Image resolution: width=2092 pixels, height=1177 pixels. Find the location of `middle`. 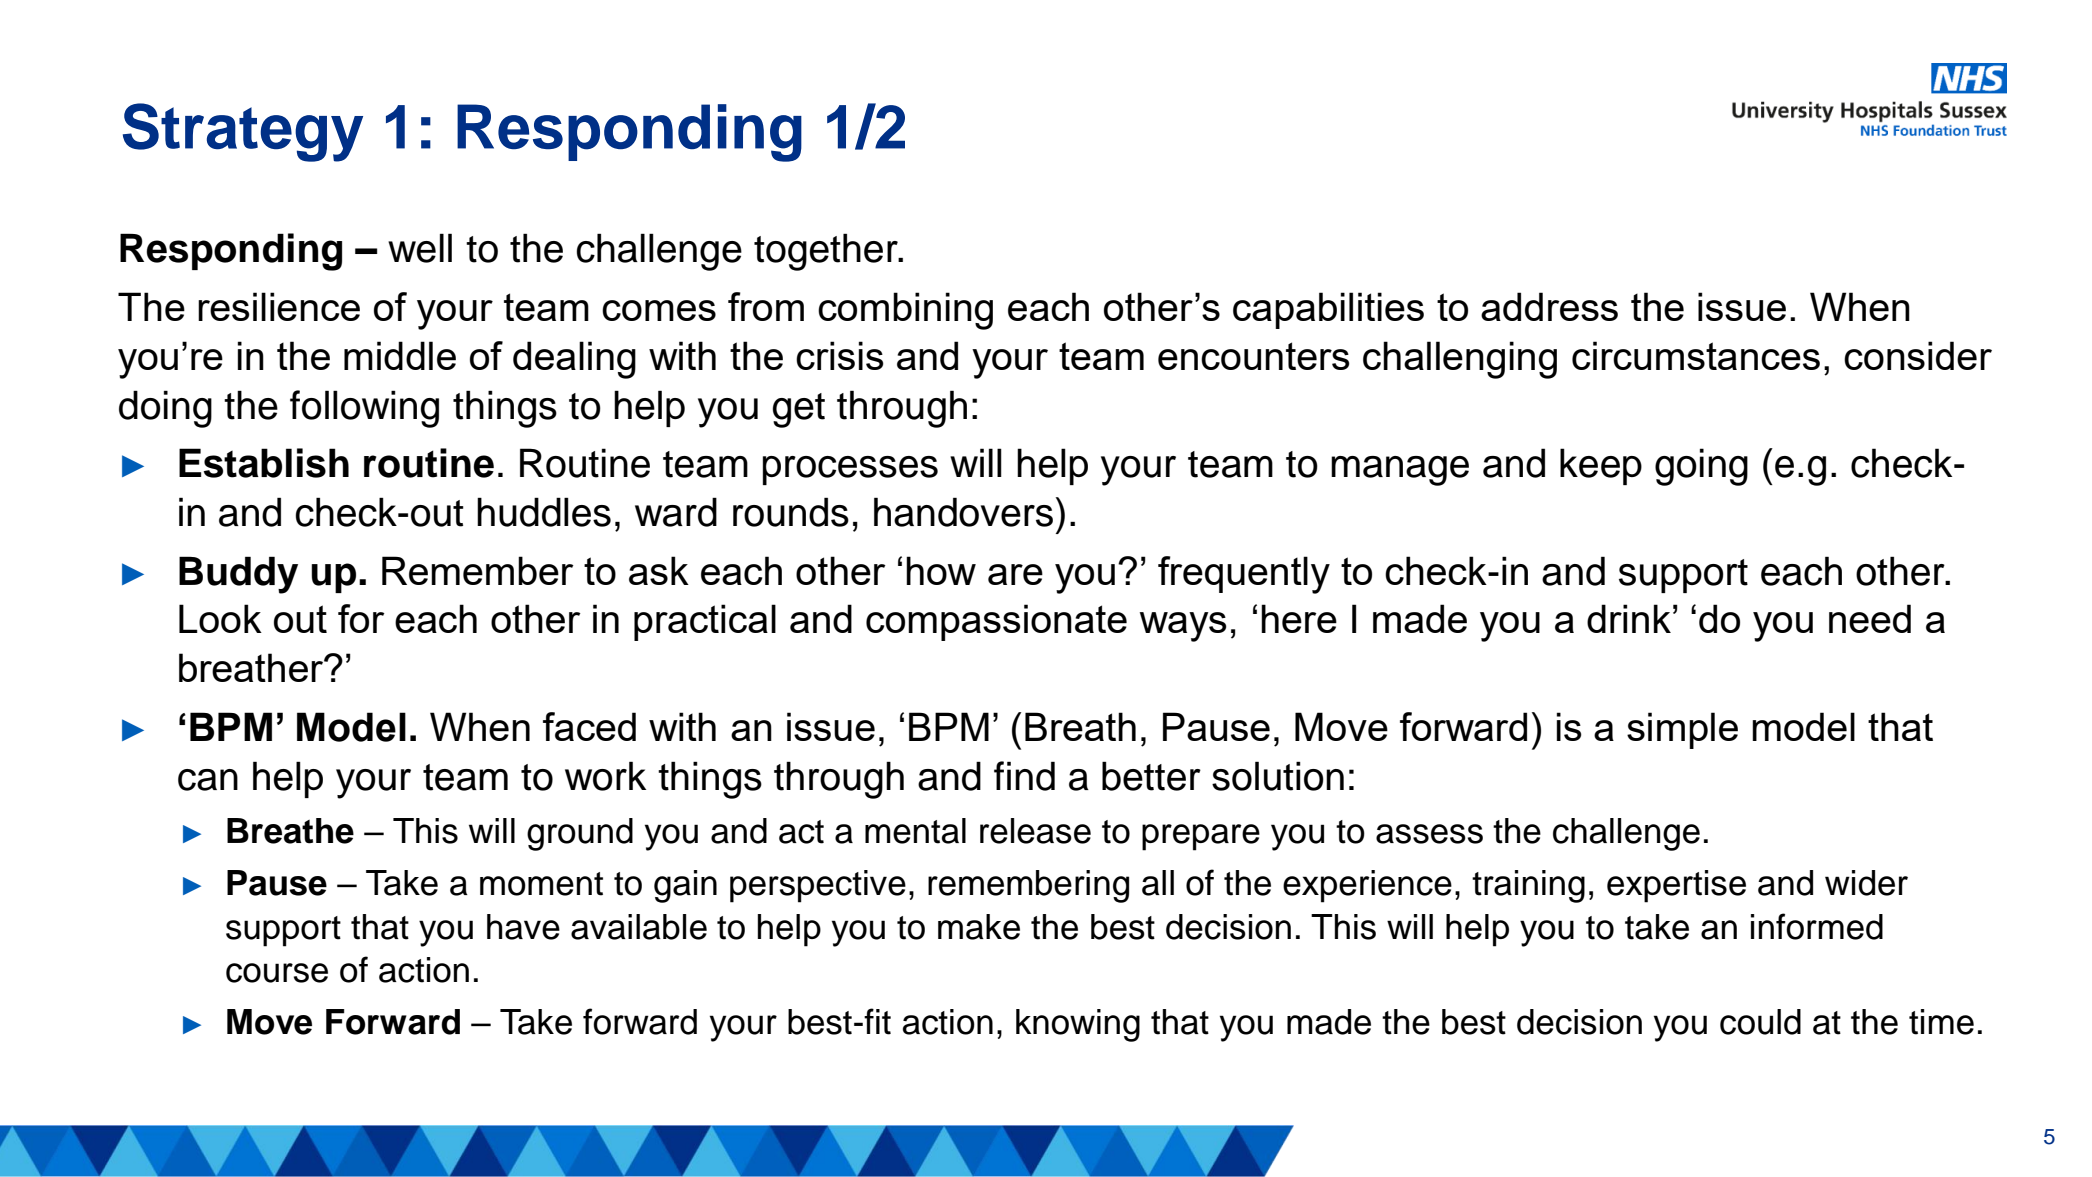

middle is located at coordinates (400, 355).
